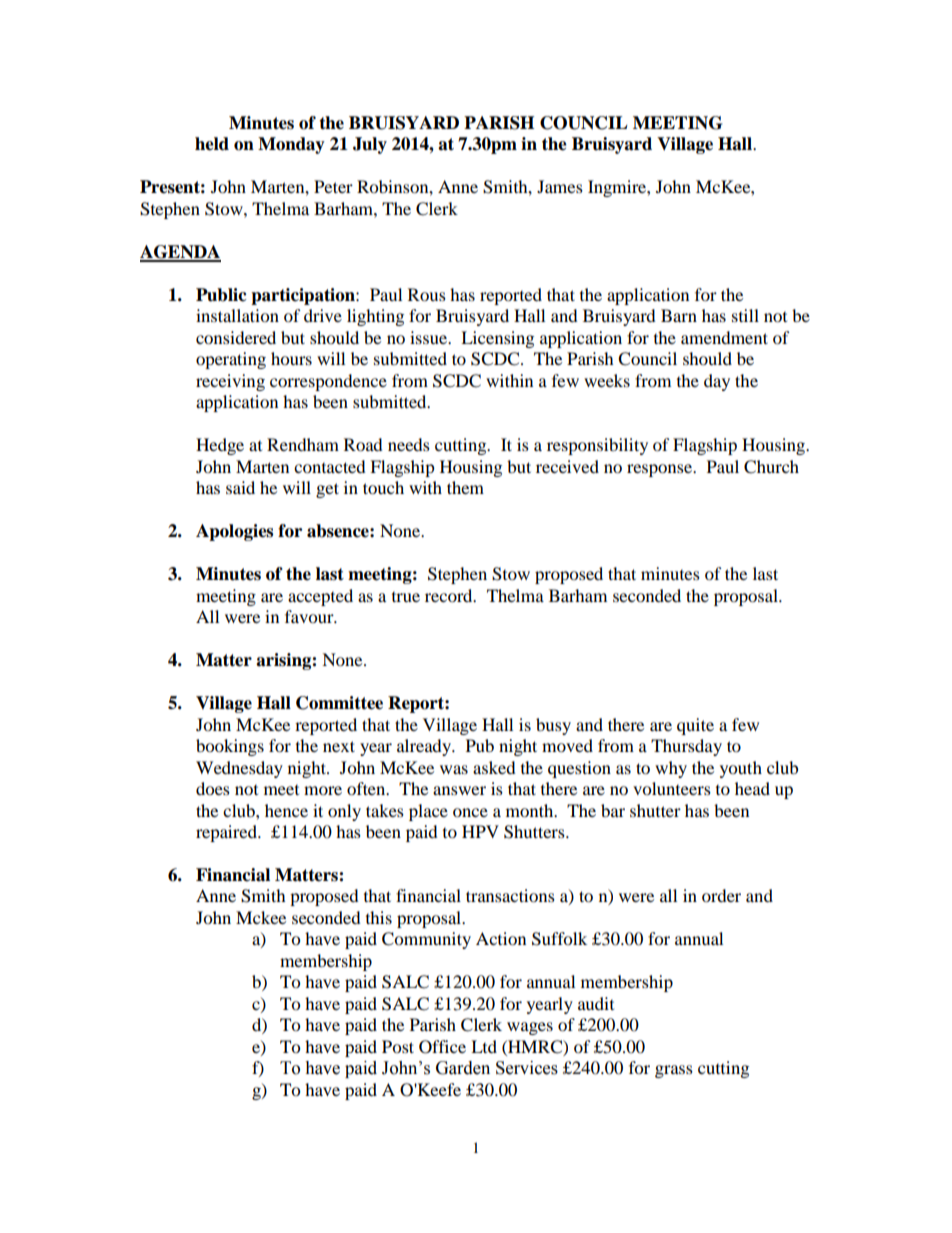 This screenshot has height=1233, width=952. Describe the element at coordinates (450, 595) in the screenshot. I see `record` at that location.
